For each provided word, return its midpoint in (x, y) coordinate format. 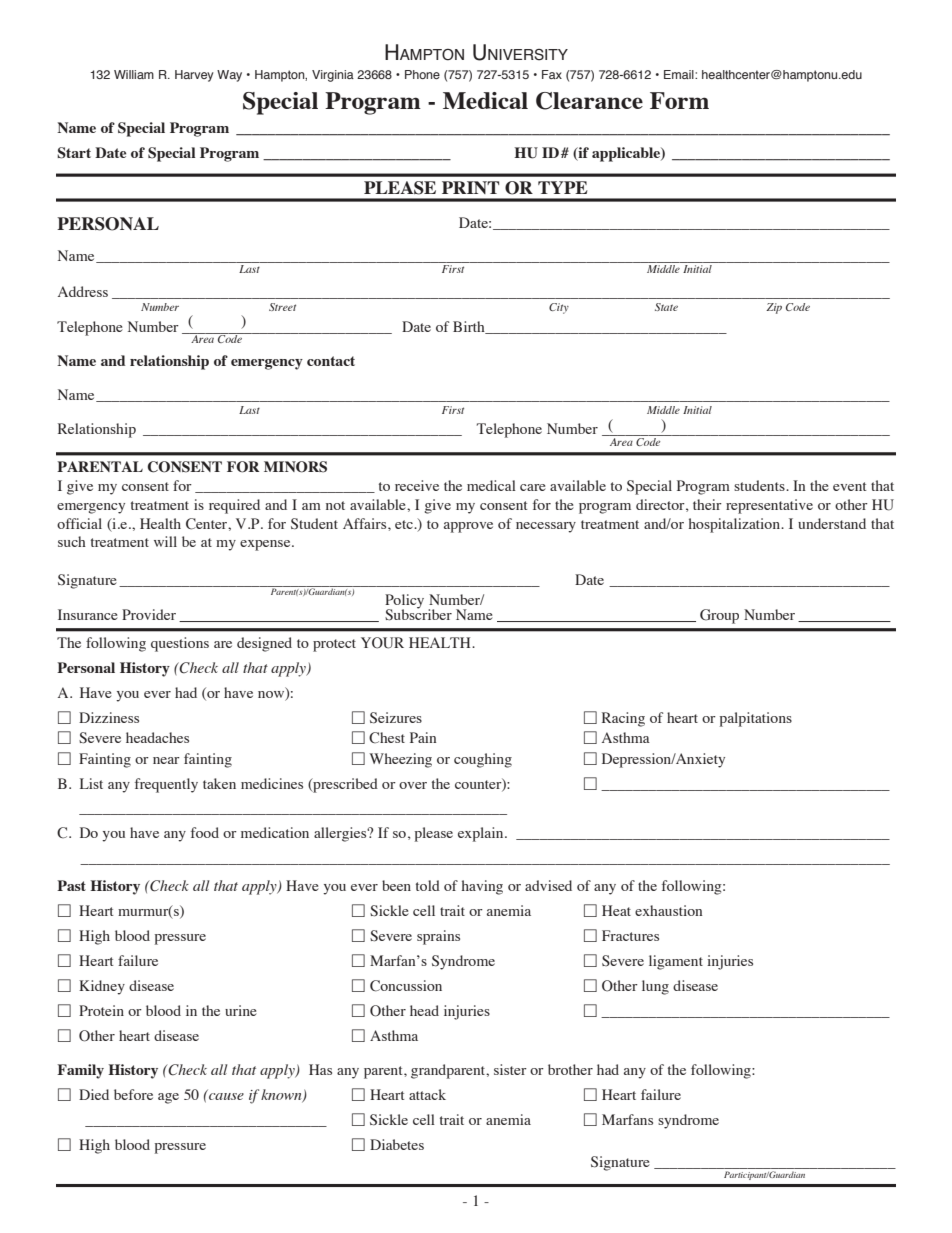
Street (282, 307)
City (559, 308)
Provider (149, 614)
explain (482, 834)
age (168, 1098)
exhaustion (668, 910)
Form (679, 100)
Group (719, 616)
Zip (774, 308)
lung (655, 987)
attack (427, 1094)
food (205, 832)
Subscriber (418, 614)
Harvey (194, 76)
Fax (552, 74)
